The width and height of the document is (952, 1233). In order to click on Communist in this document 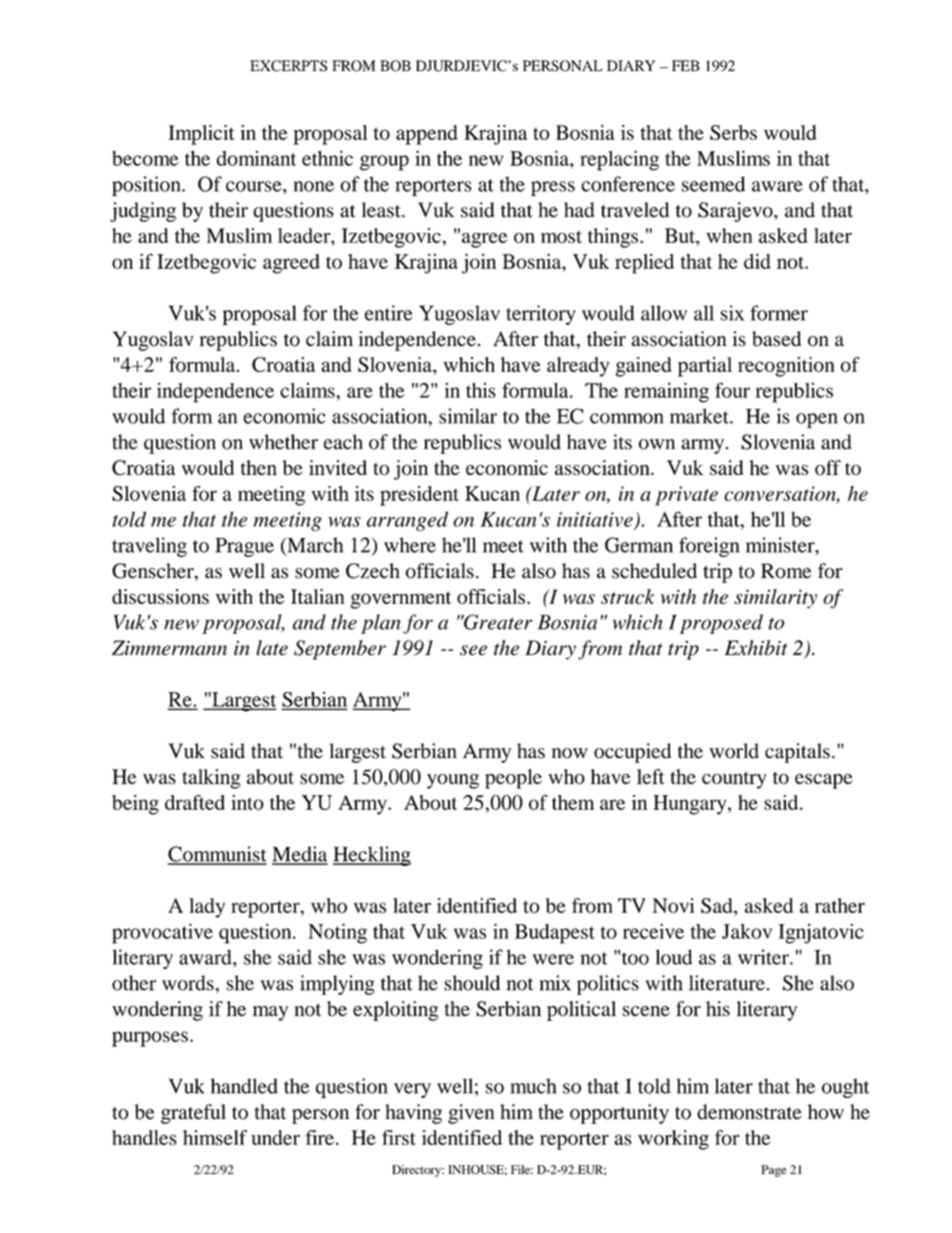, I will do `click(217, 855)`.
